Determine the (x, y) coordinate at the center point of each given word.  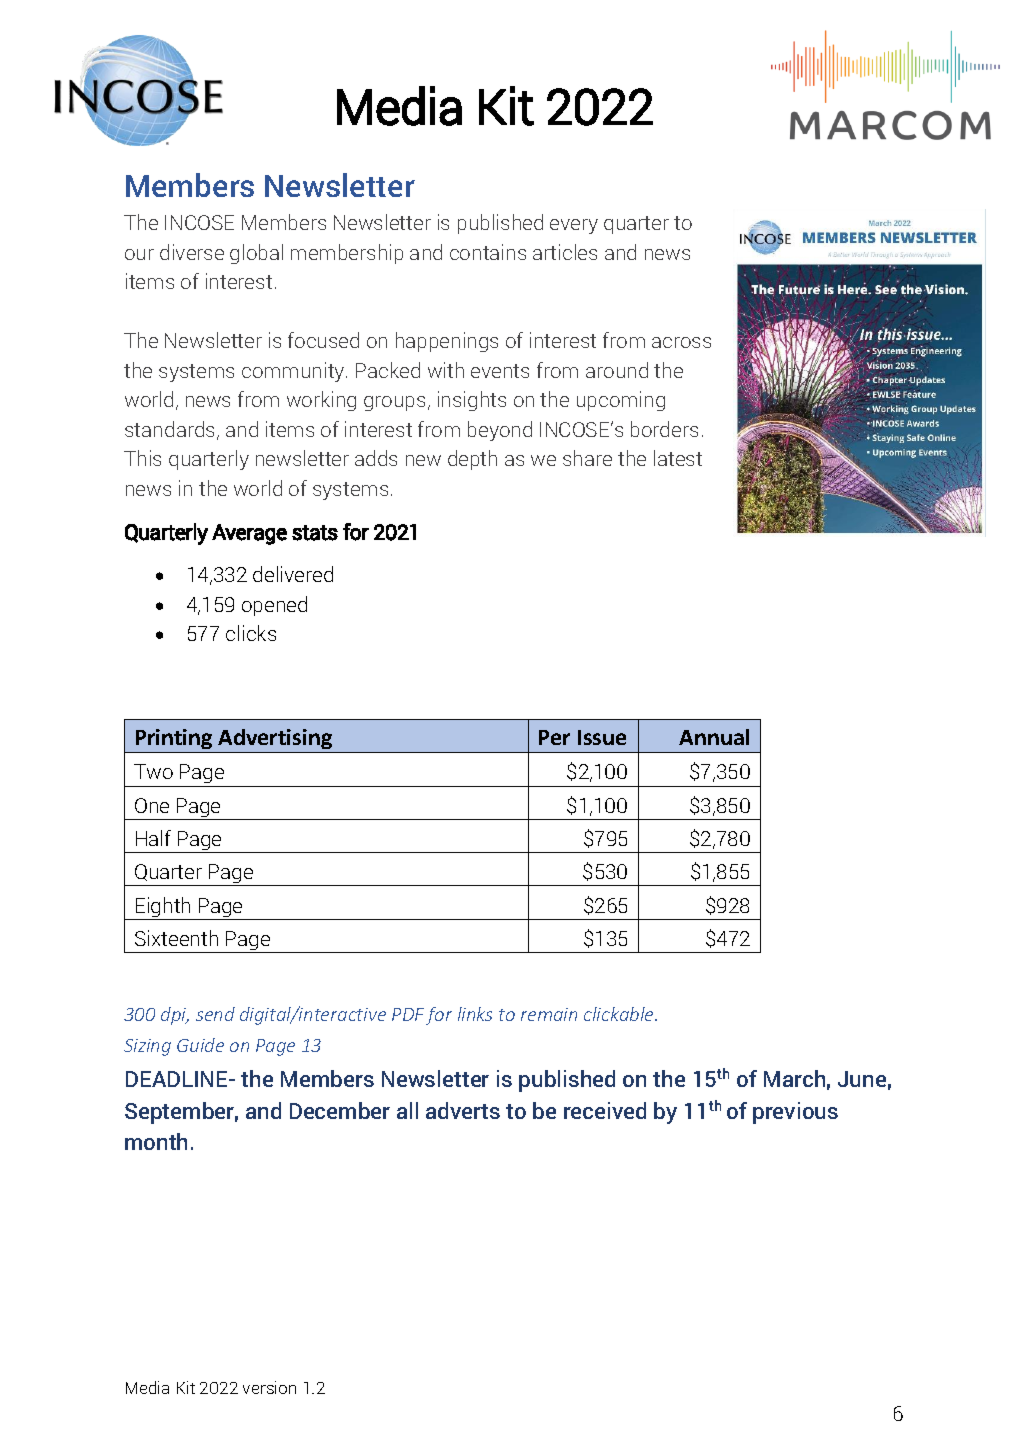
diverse (192, 252)
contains (488, 252)
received (605, 1110)
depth (472, 460)
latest (678, 458)
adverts (463, 1110)
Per (554, 737)
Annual (714, 737)
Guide (200, 1045)
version (269, 1387)
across (681, 342)
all (407, 1110)
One (152, 805)
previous (795, 1113)
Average (249, 534)
